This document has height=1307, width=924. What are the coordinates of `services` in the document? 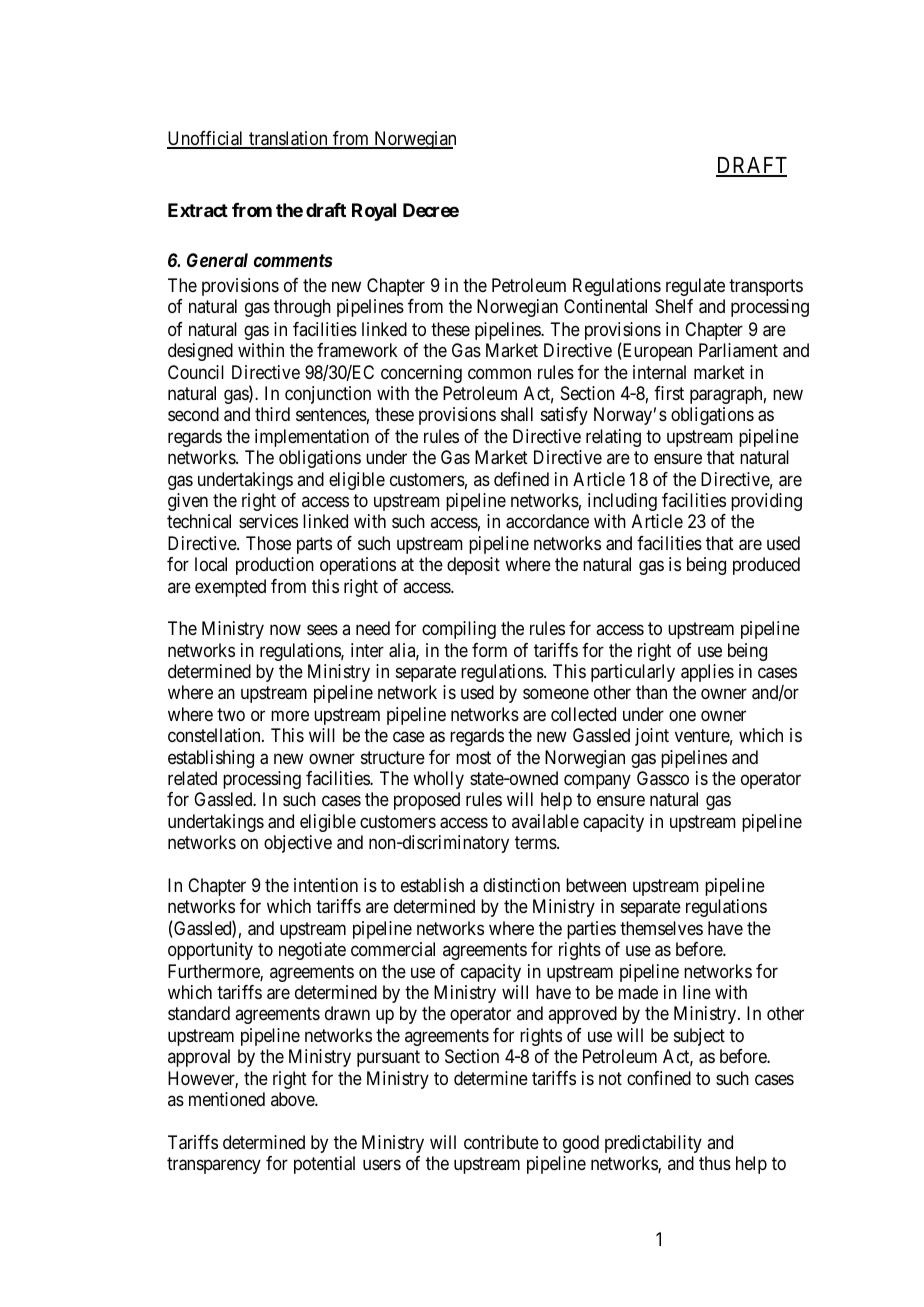 It's located at (268, 521).
